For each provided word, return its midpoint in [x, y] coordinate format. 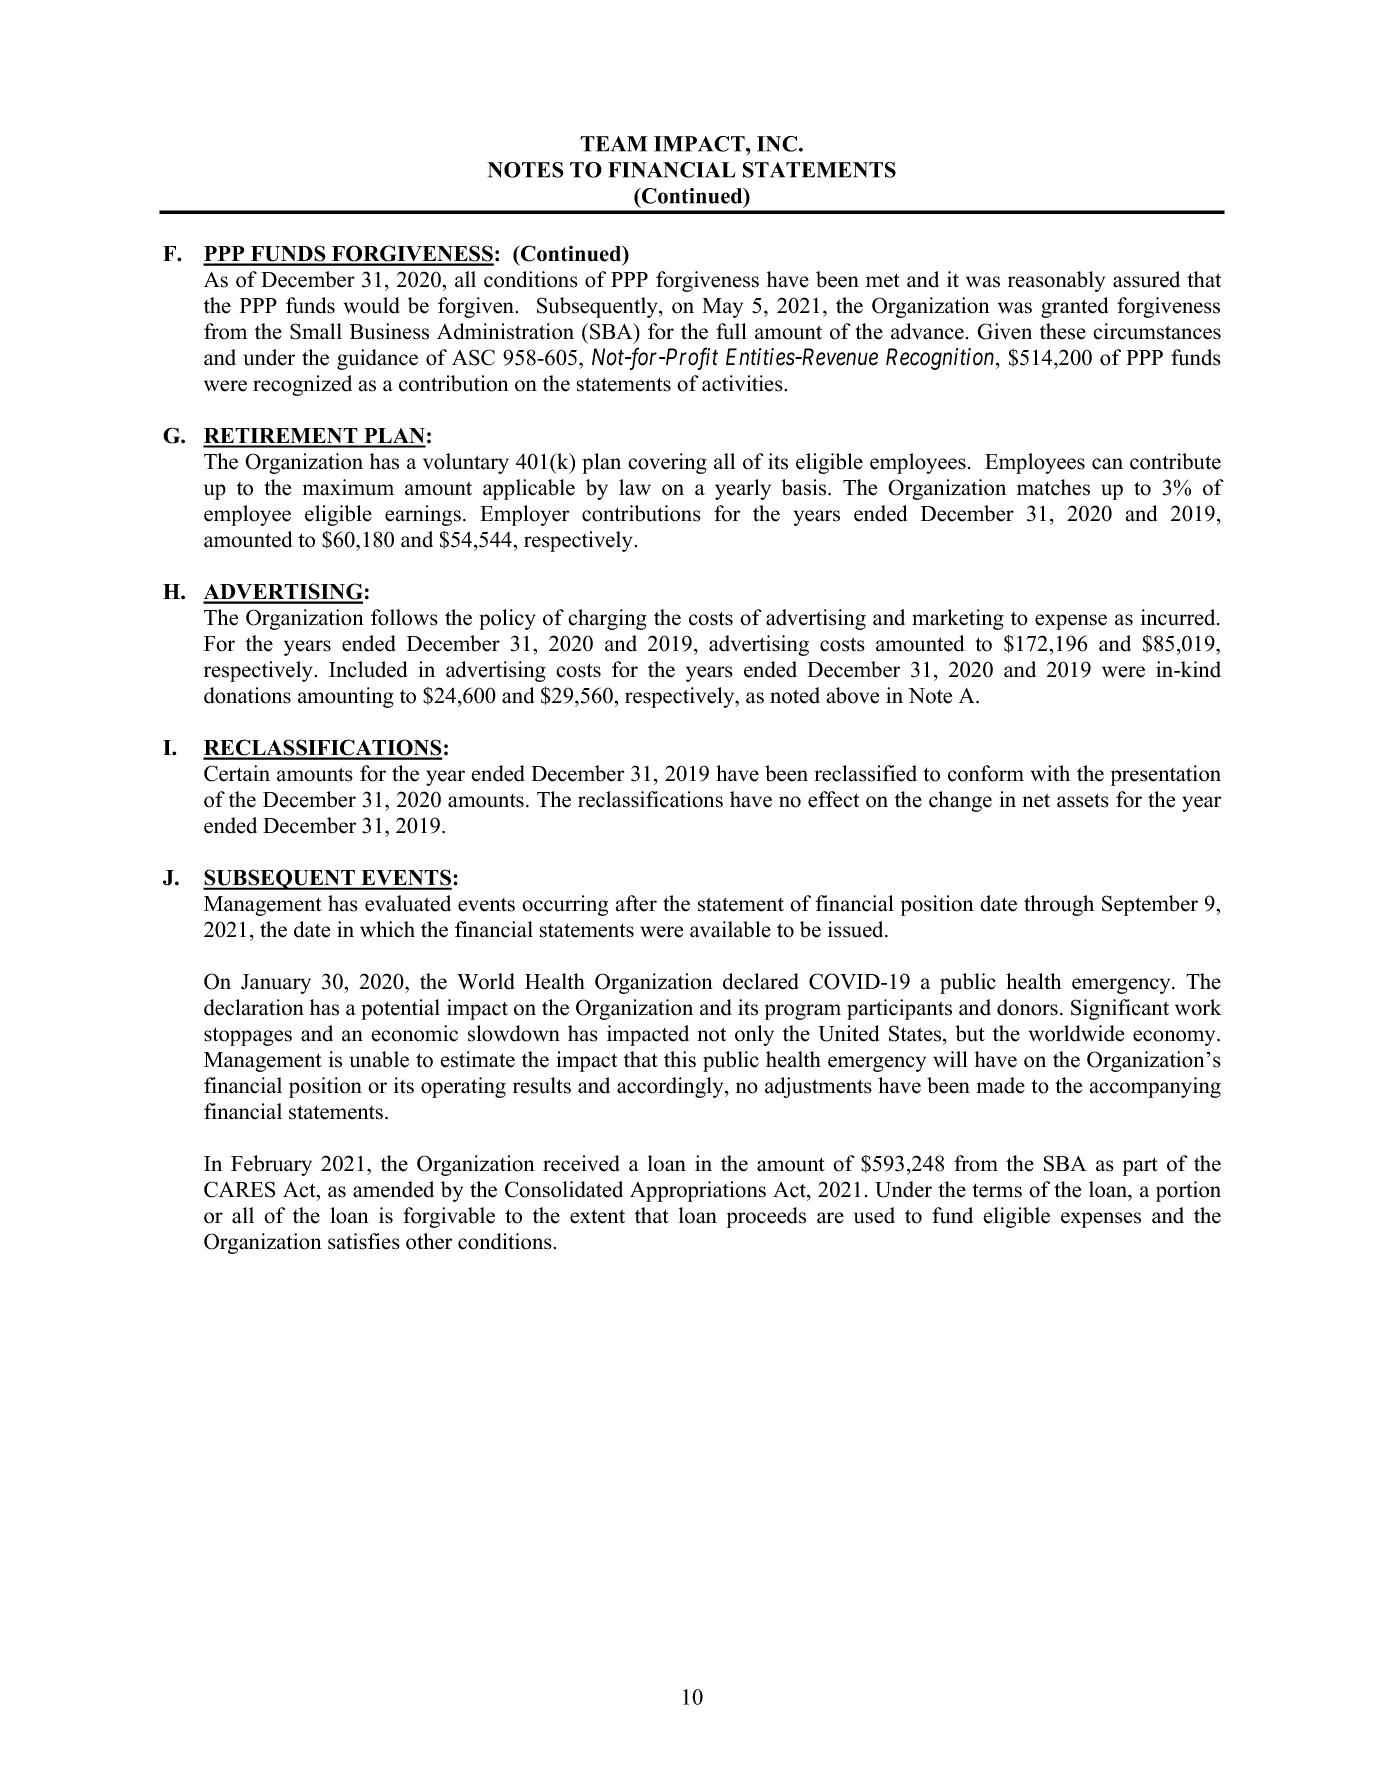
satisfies [364, 1241]
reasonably [1056, 281]
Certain [237, 773]
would [372, 305]
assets [1083, 800]
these [1063, 331]
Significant [1120, 1009]
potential [400, 1009]
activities [743, 383]
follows [404, 617]
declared [761, 981]
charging [607, 619]
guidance [377, 359]
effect [833, 799]
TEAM [614, 144]
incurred [1179, 617]
